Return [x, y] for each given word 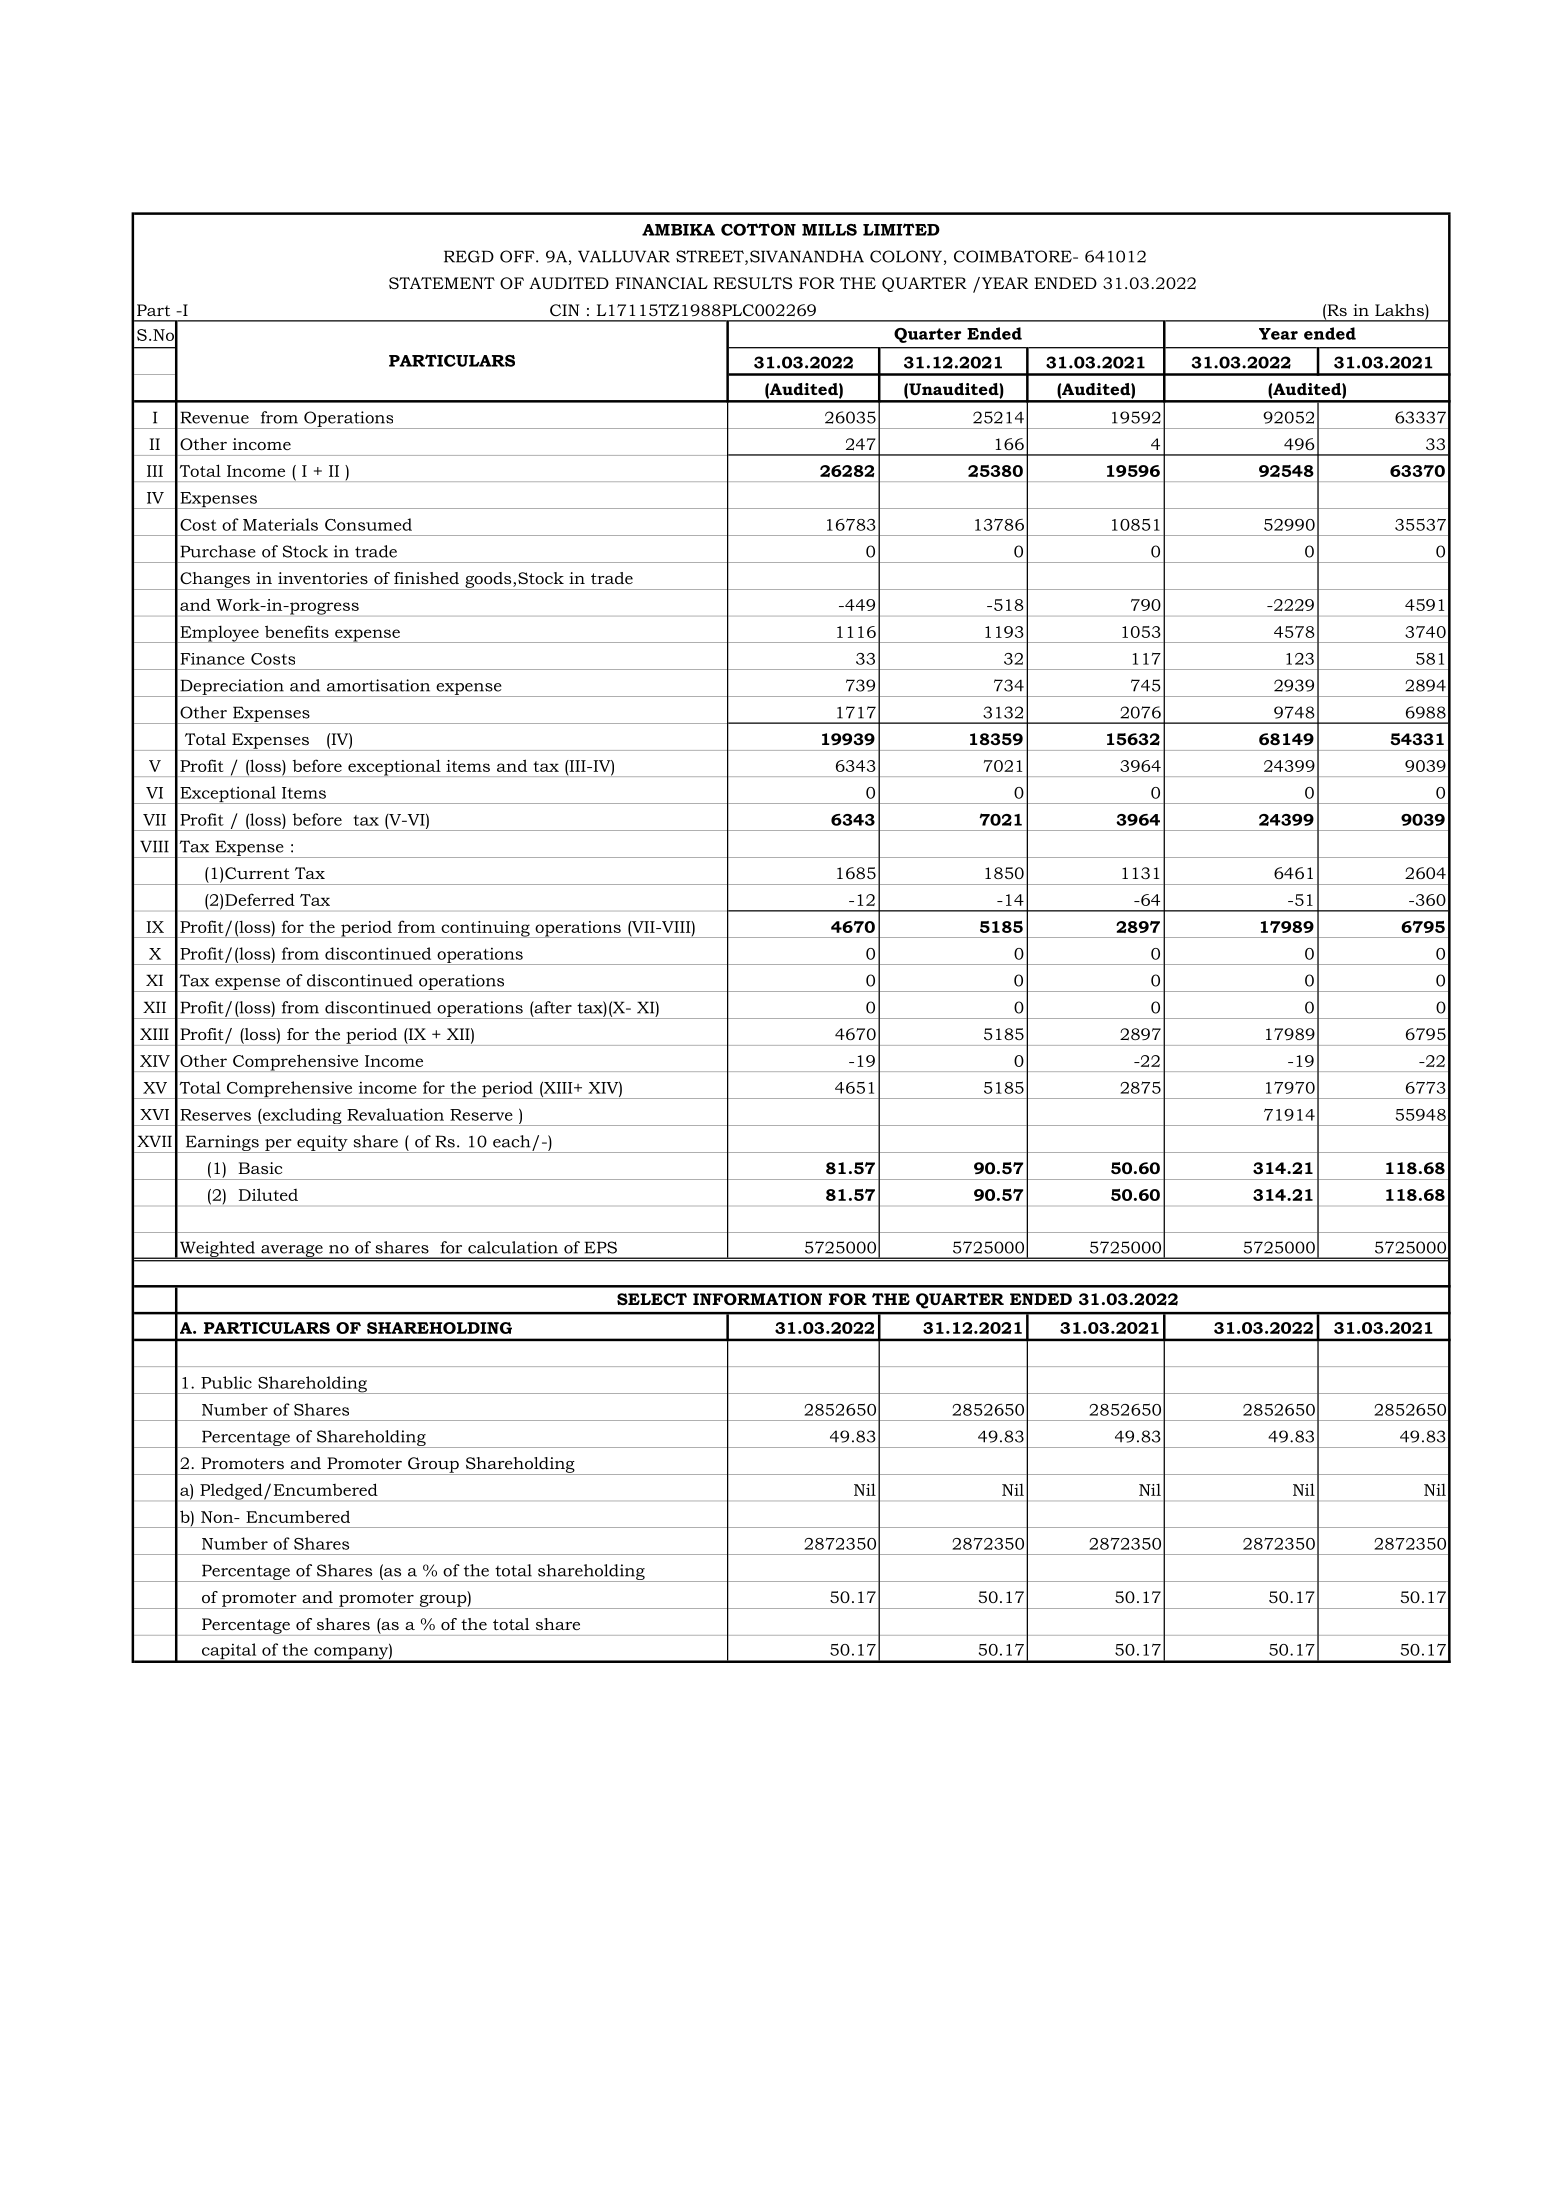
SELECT [652, 1299]
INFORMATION [757, 1299]
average [292, 1252]
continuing [485, 929]
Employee [219, 634]
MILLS [829, 230]
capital [229, 1652]
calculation [513, 1247]
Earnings [222, 1144]
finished [426, 578]
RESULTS [752, 283]
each [512, 1141]
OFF [518, 256]
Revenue [214, 417]
